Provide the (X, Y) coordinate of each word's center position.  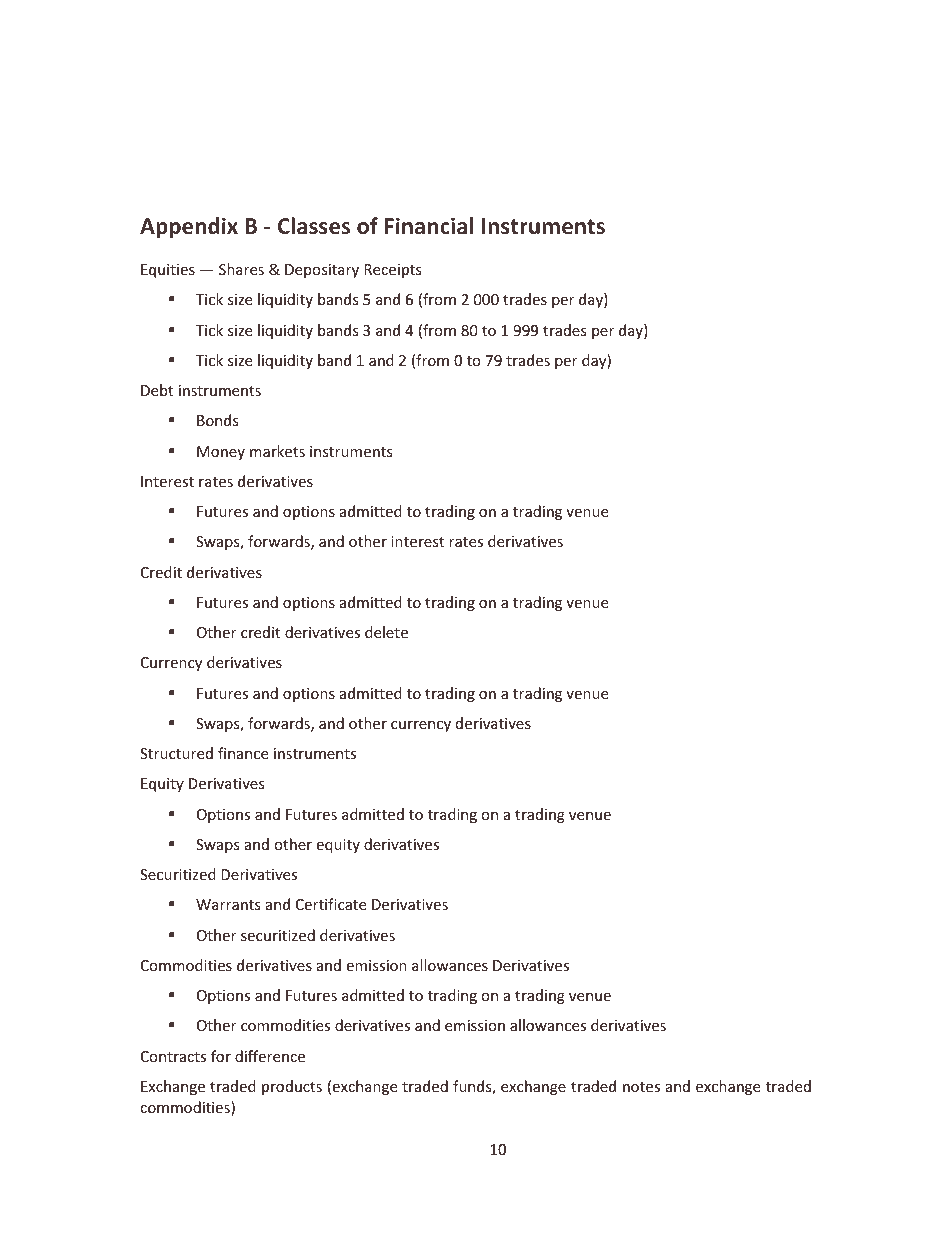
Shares (241, 269)
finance (243, 753)
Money (221, 453)
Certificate (331, 904)
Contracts (173, 1056)
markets (277, 451)
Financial (429, 225)
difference (270, 1056)
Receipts (393, 271)
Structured (176, 753)
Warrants (228, 904)
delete (386, 632)
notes (641, 1087)
